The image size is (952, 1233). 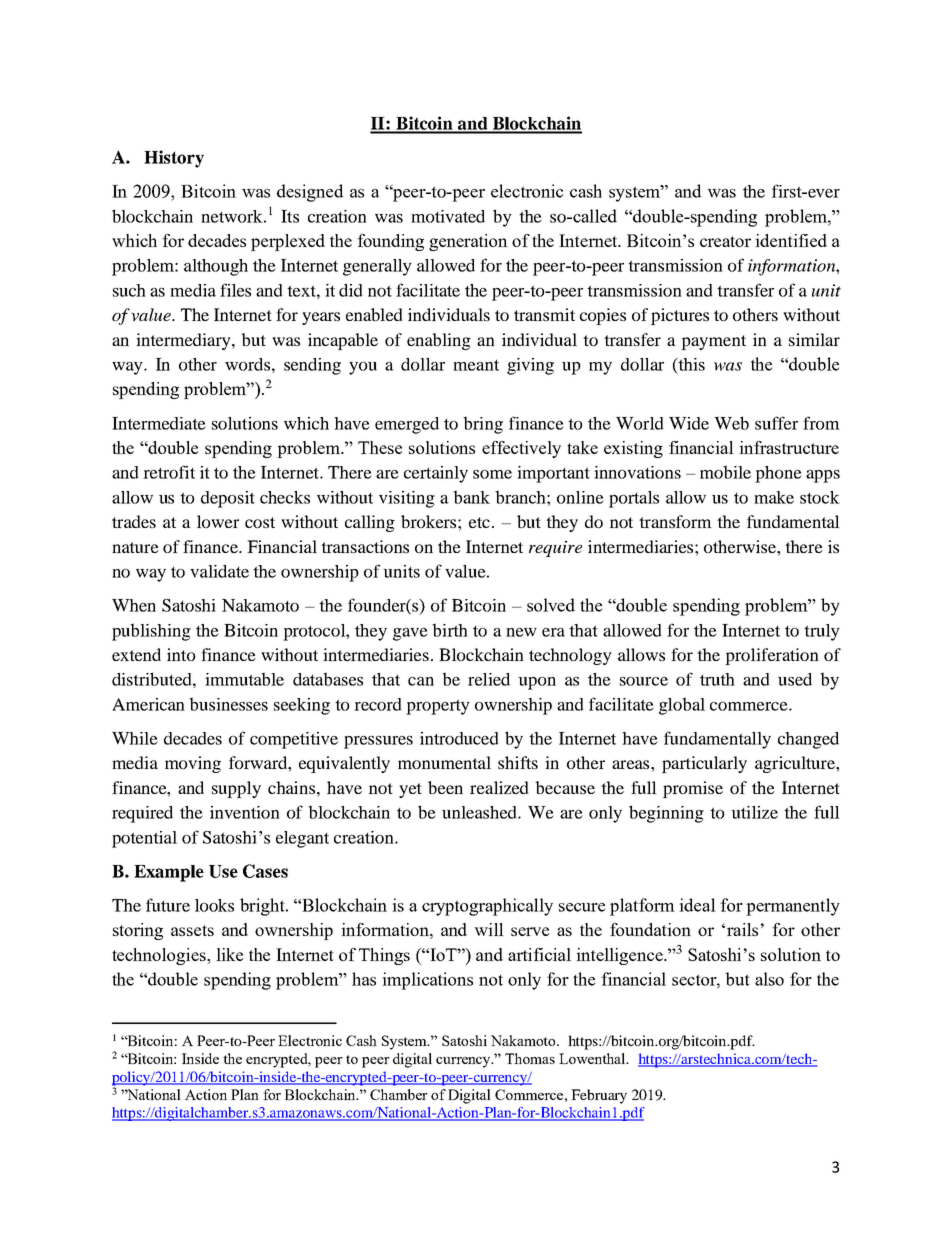 I want to click on like, so click(x=229, y=954).
